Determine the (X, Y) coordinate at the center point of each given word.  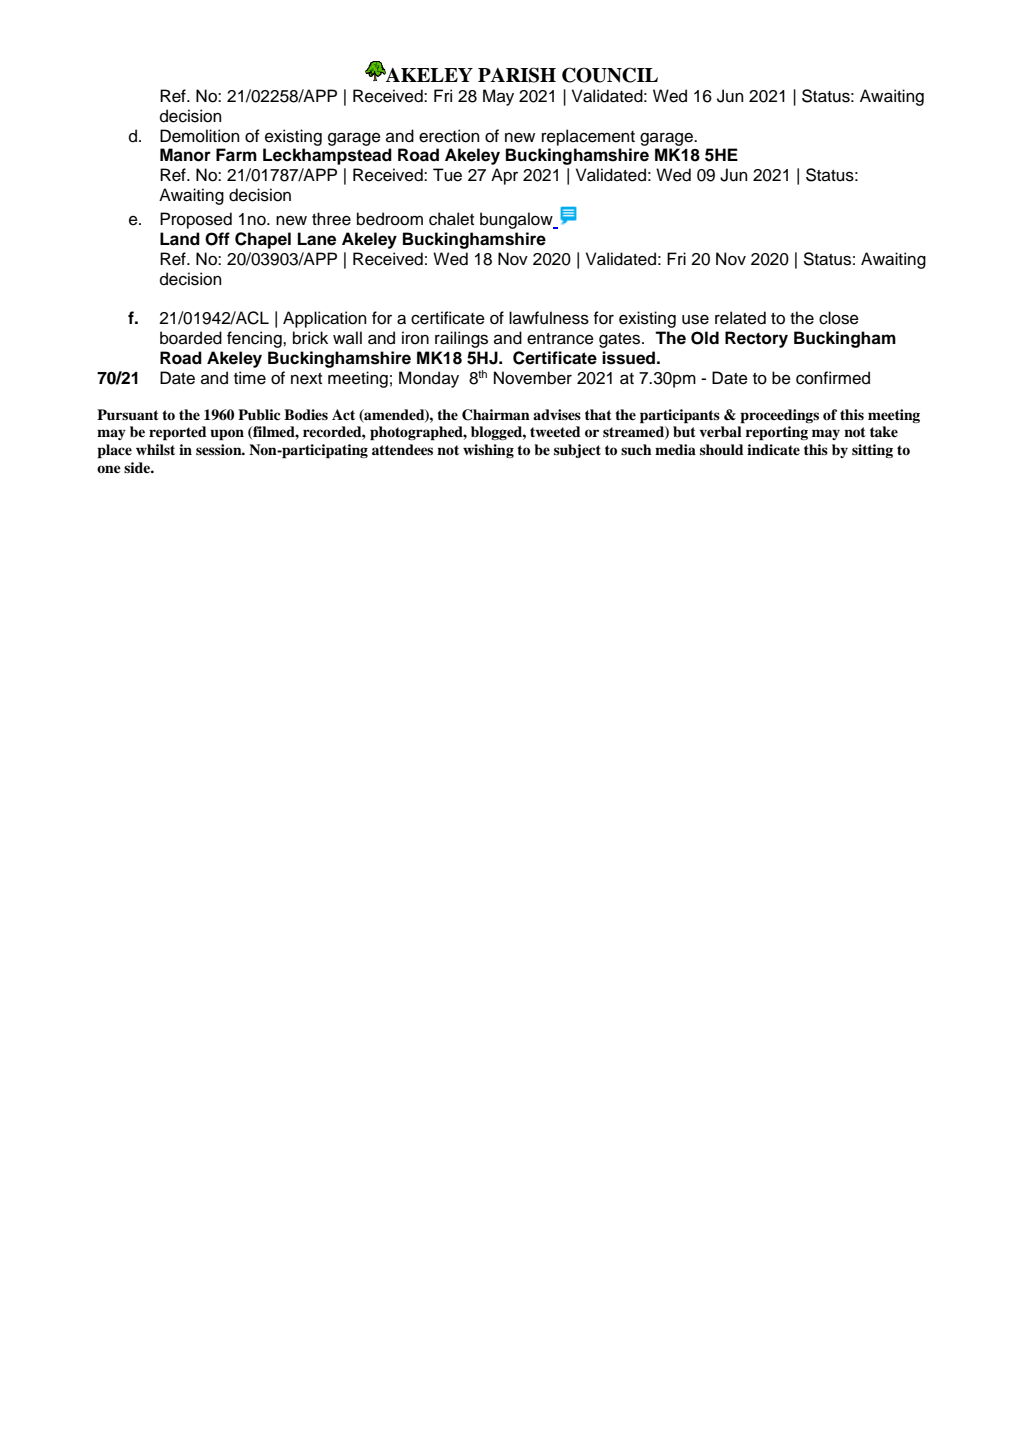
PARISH (517, 75)
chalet (451, 219)
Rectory (756, 339)
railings (461, 339)
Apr (504, 176)
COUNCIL (610, 75)
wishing (488, 451)
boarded (191, 338)
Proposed (196, 220)
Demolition (200, 136)
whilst (155, 449)
